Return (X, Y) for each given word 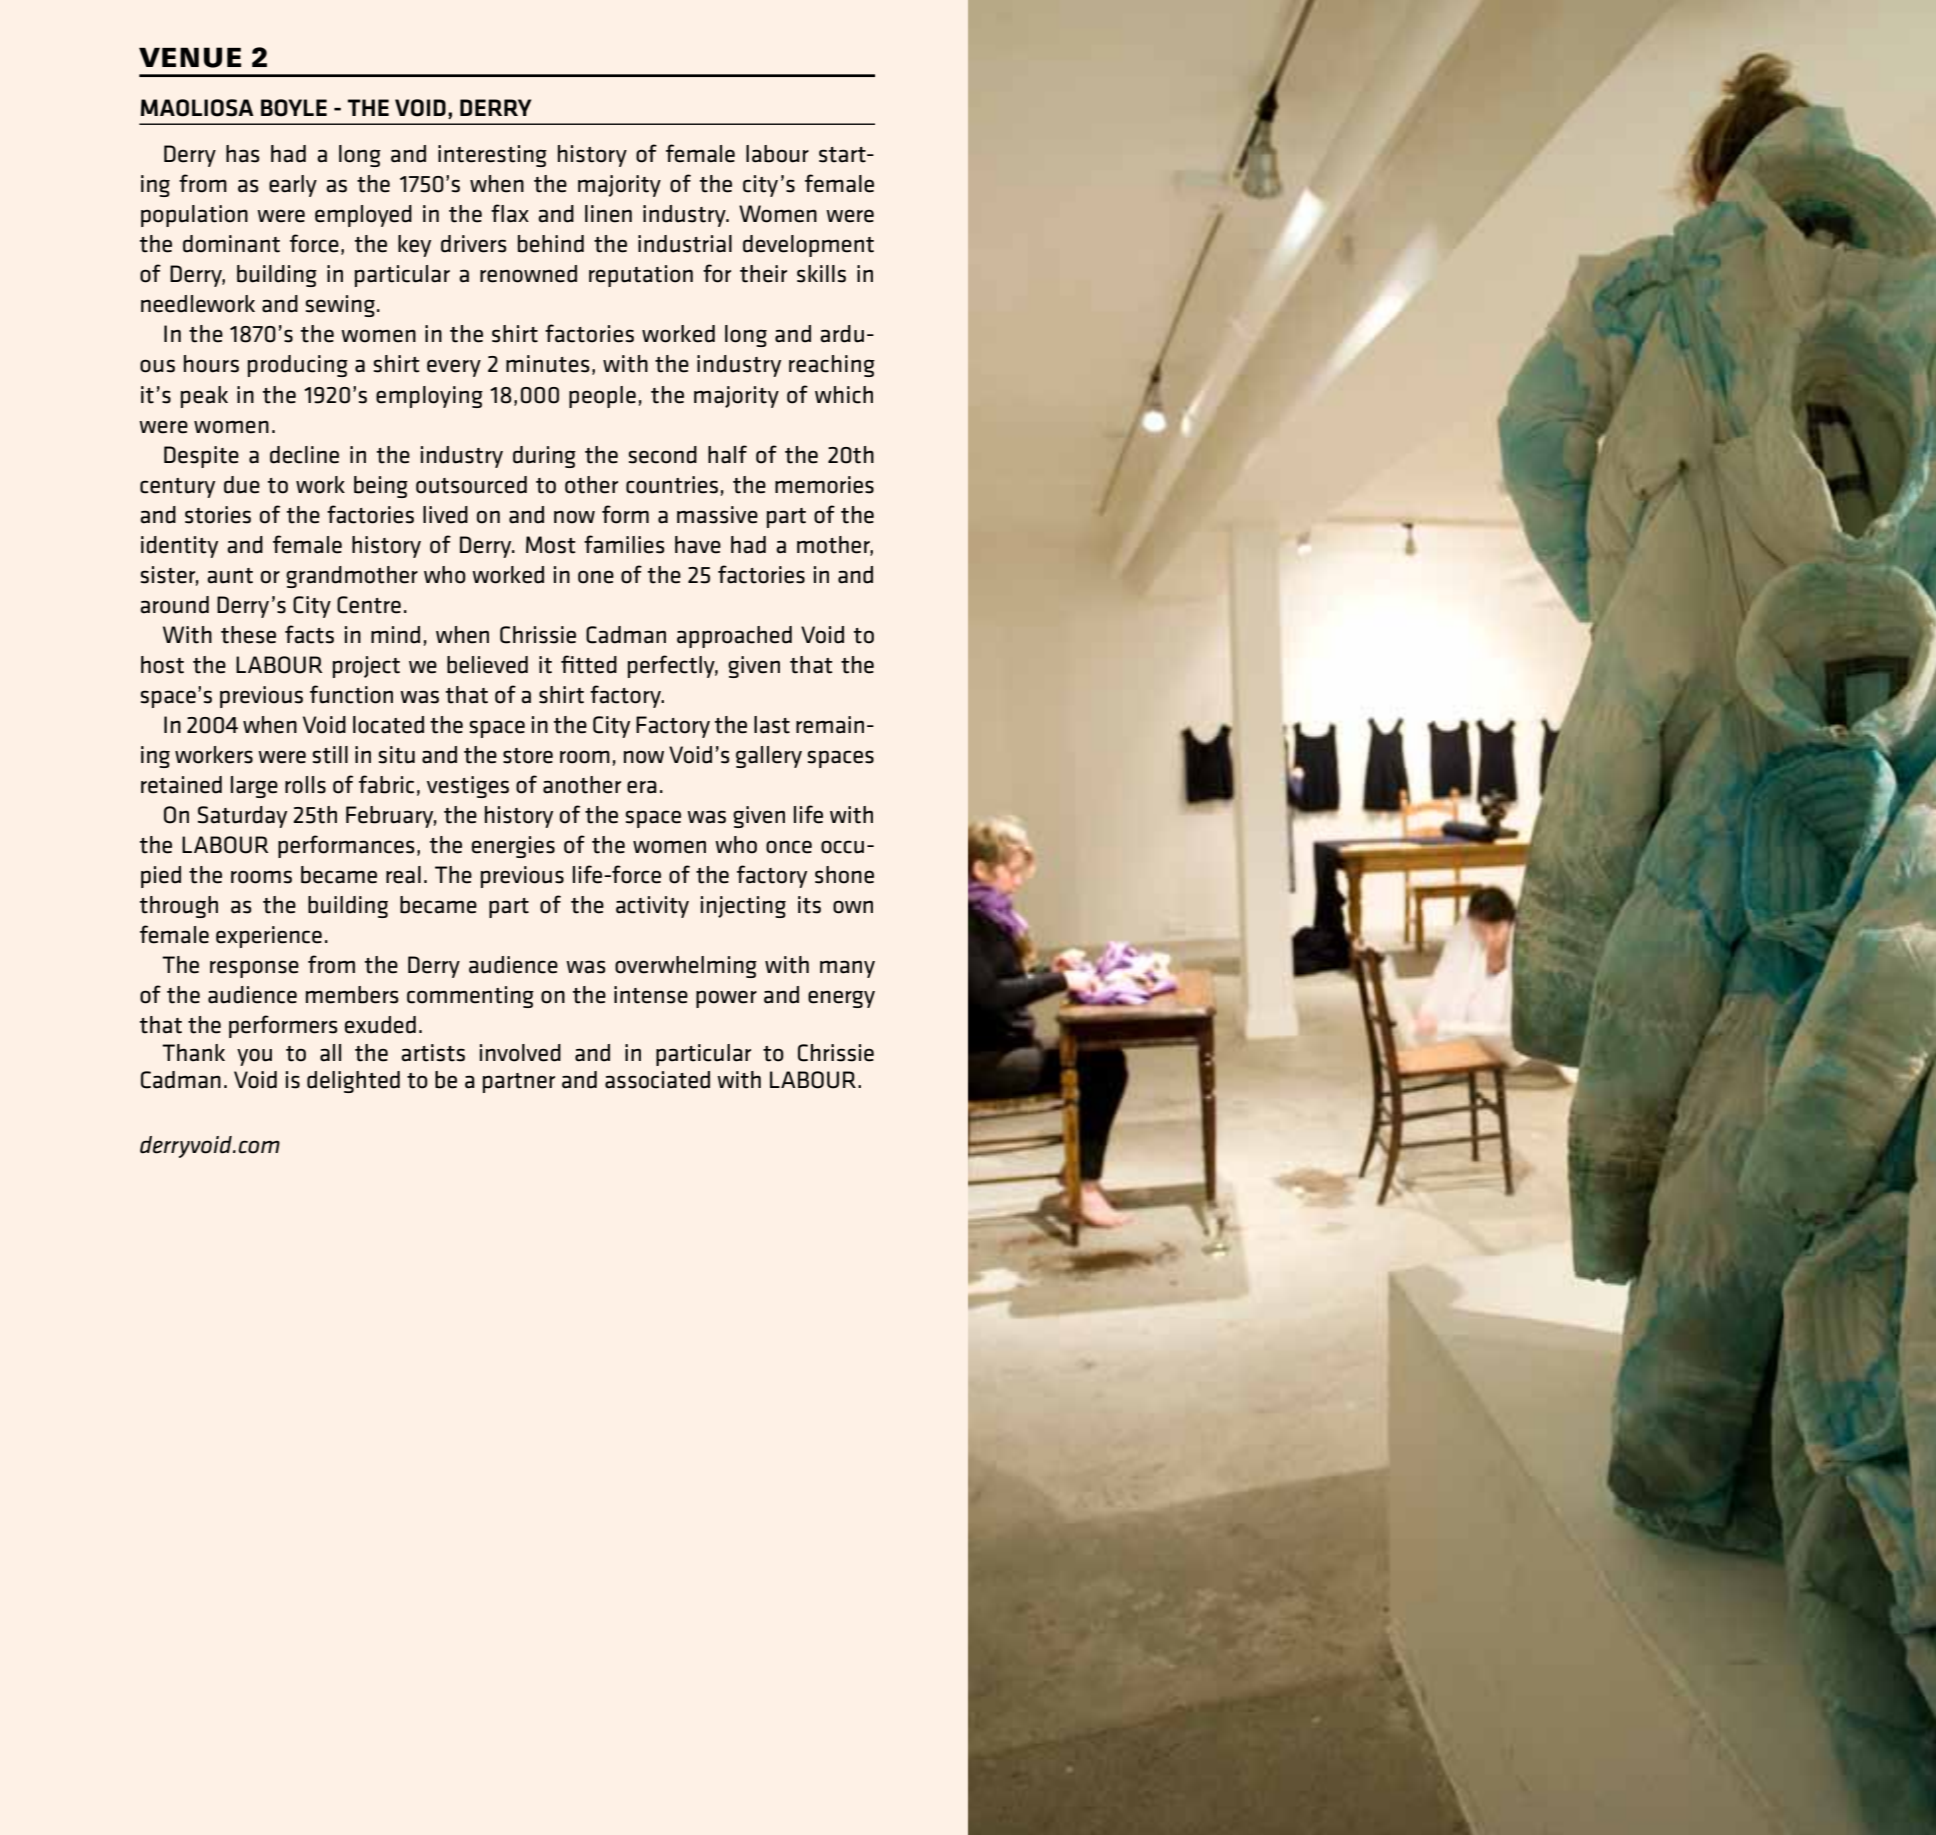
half (727, 454)
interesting (492, 156)
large (254, 787)
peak (204, 397)
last (772, 725)
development (808, 246)
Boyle (294, 108)
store (528, 756)
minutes (547, 364)
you (254, 1057)
